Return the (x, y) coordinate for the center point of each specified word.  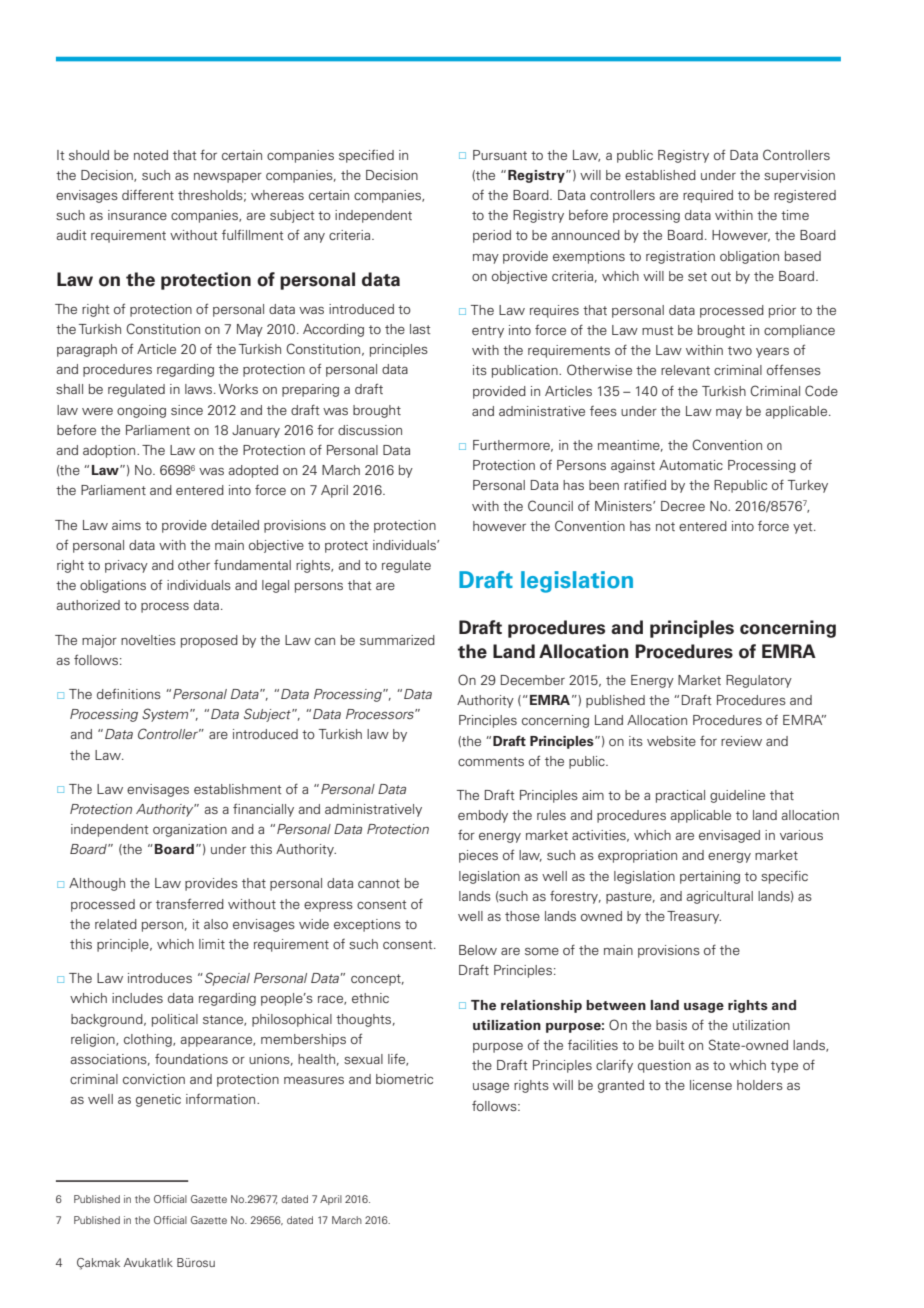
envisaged (729, 836)
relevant (685, 370)
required (708, 196)
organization (190, 830)
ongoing (141, 411)
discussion (370, 430)
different (148, 194)
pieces (478, 856)
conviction (154, 1079)
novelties (148, 640)
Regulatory (759, 681)
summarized (397, 640)
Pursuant (500, 155)
